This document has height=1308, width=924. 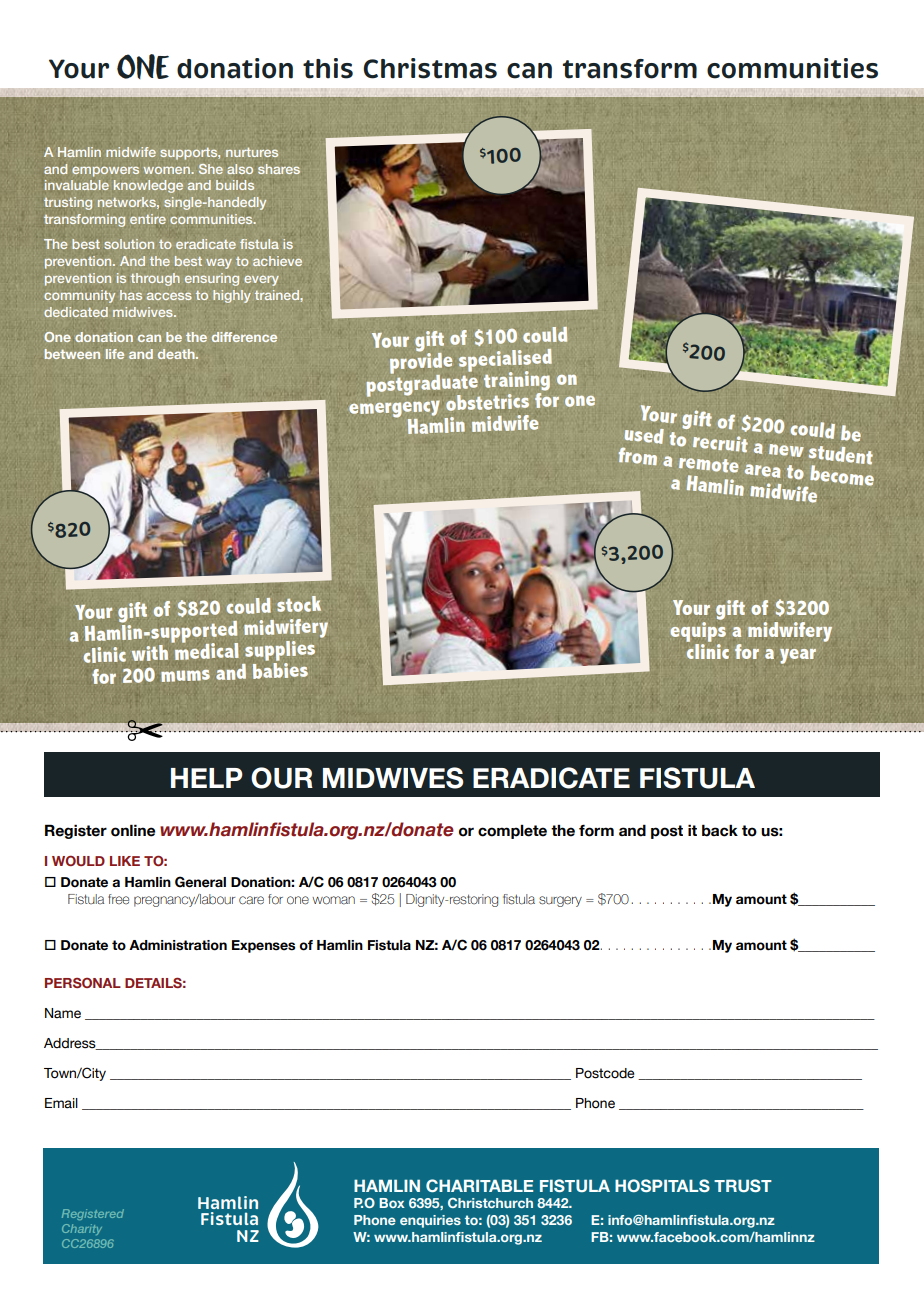 What do you see at coordinates (430, 68) in the document?
I see `Christmas` at bounding box center [430, 68].
